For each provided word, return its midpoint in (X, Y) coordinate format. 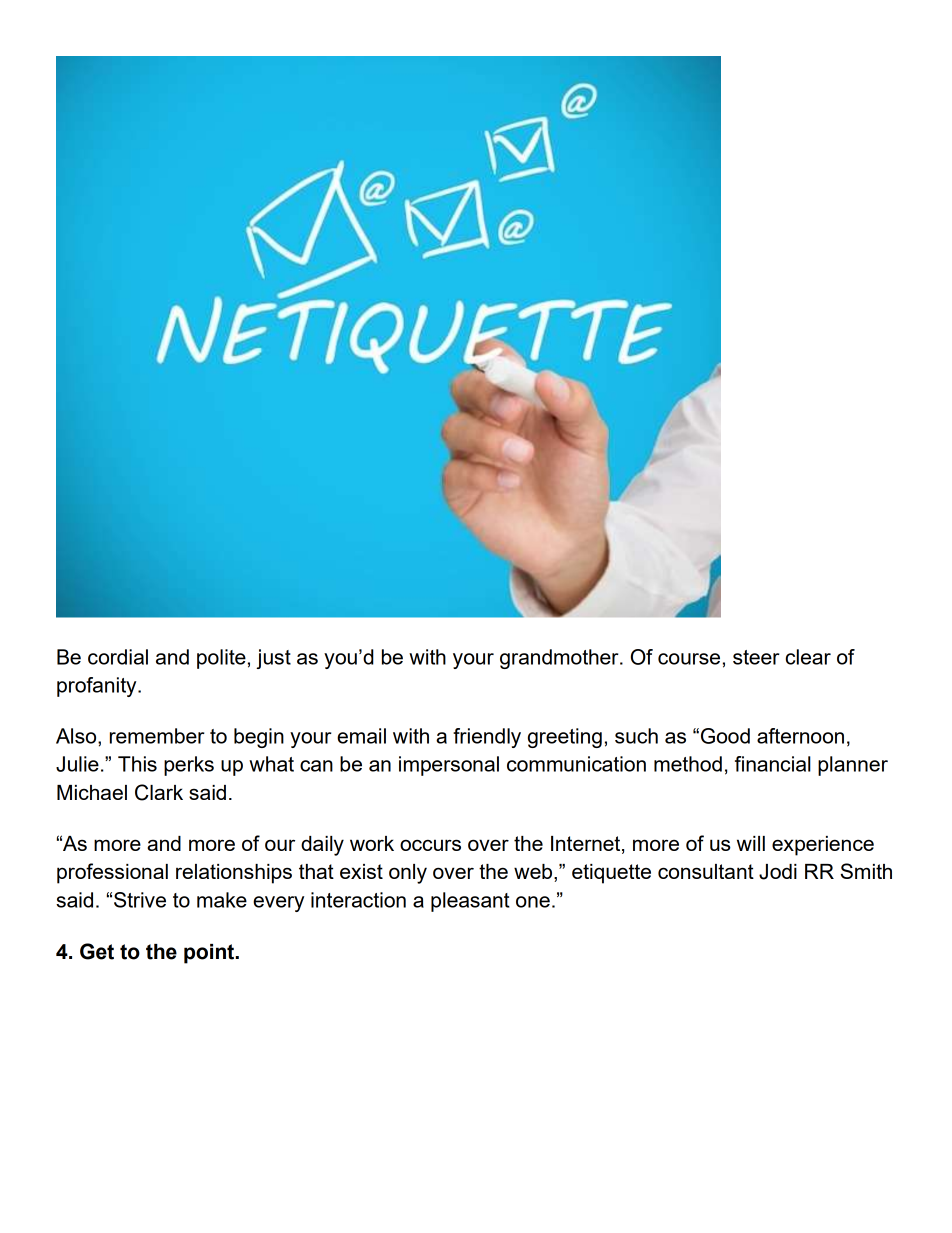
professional (112, 873)
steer (756, 657)
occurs (430, 845)
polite (221, 659)
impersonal (449, 766)
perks (189, 766)
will (751, 843)
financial (773, 764)
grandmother (560, 659)
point (210, 954)
